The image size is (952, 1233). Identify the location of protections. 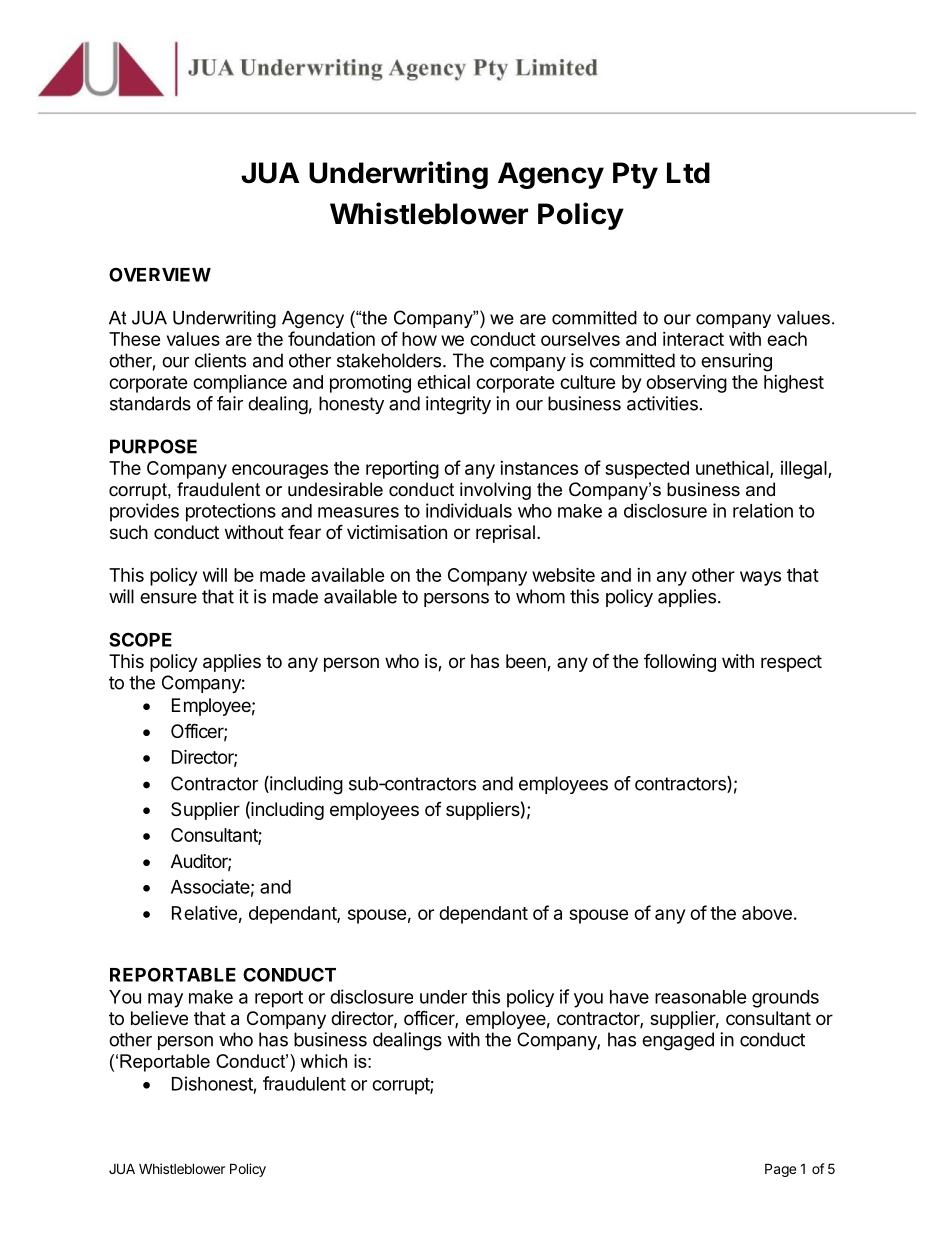
(231, 512).
